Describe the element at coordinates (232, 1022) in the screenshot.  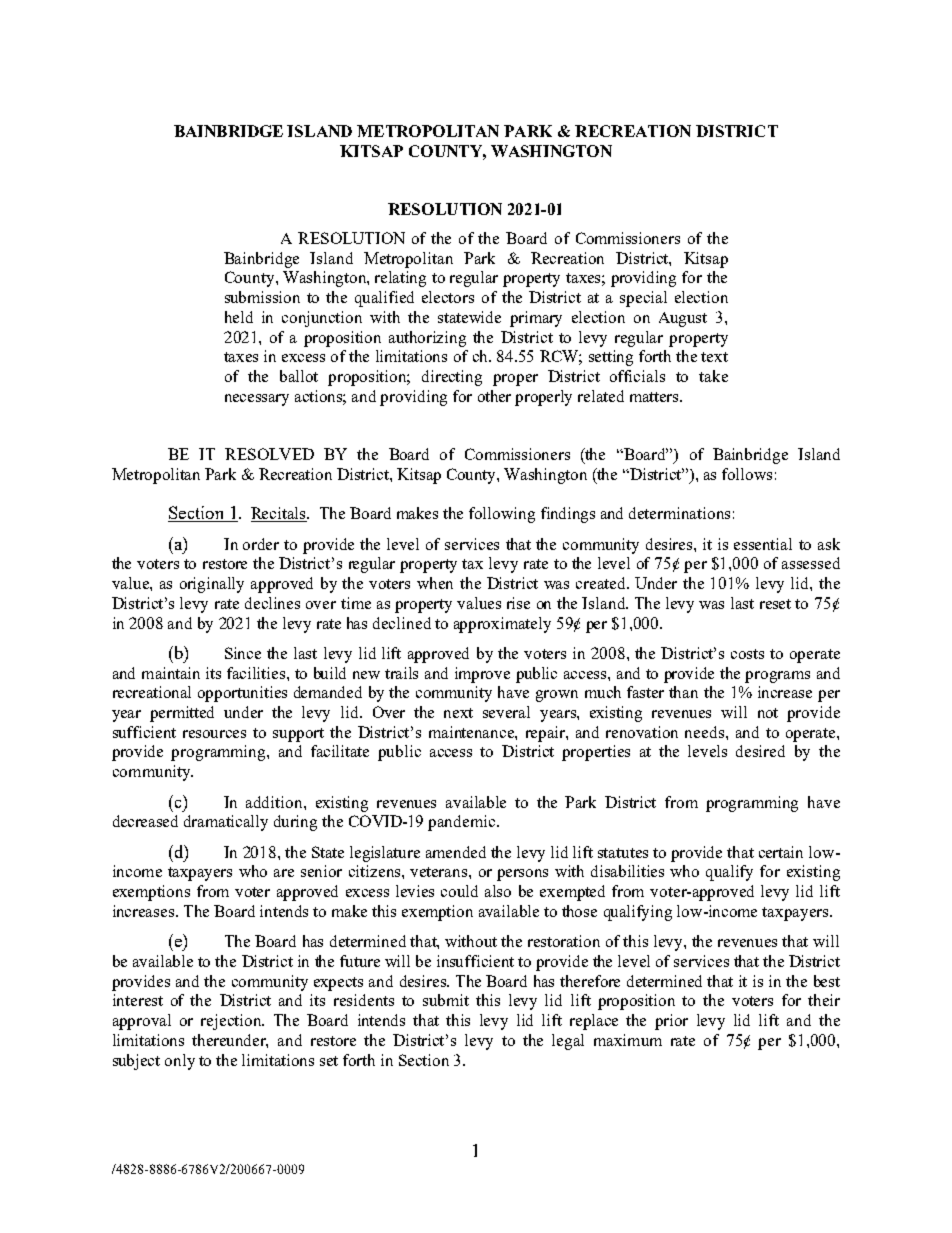
I see `rejection` at that location.
